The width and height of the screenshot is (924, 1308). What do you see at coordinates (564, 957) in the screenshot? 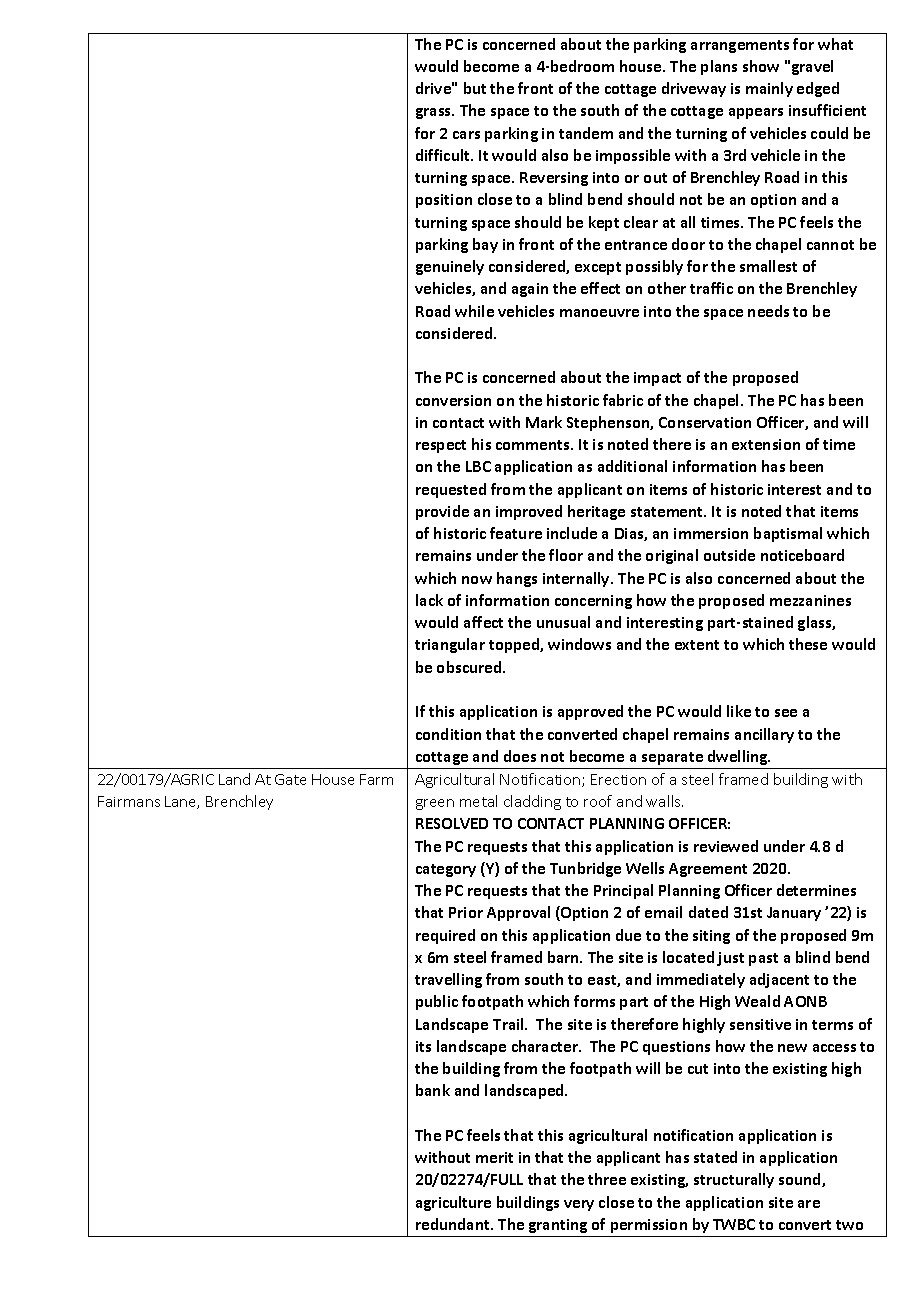
I see `barn` at bounding box center [564, 957].
